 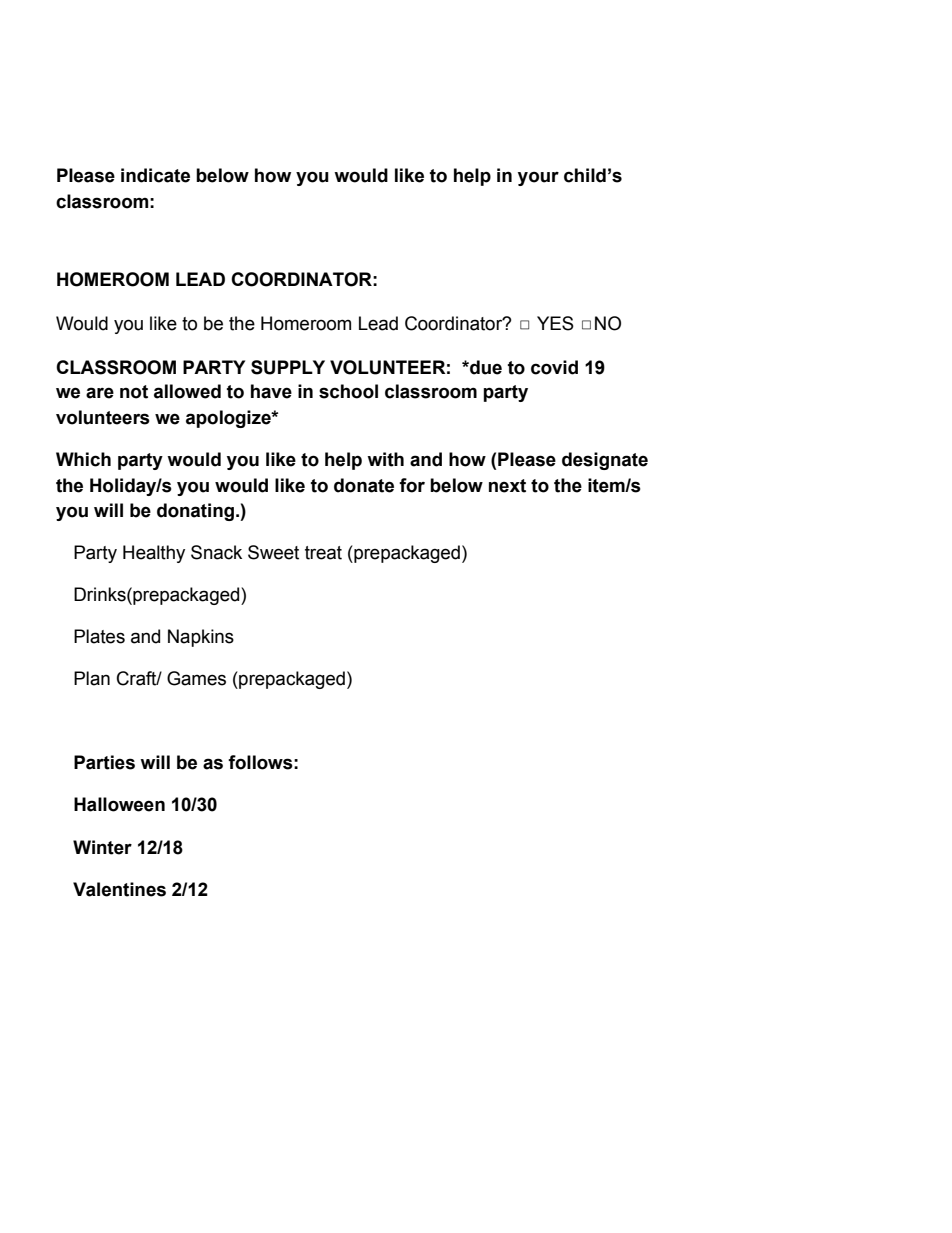 I want to click on Which, so click(x=83, y=459).
